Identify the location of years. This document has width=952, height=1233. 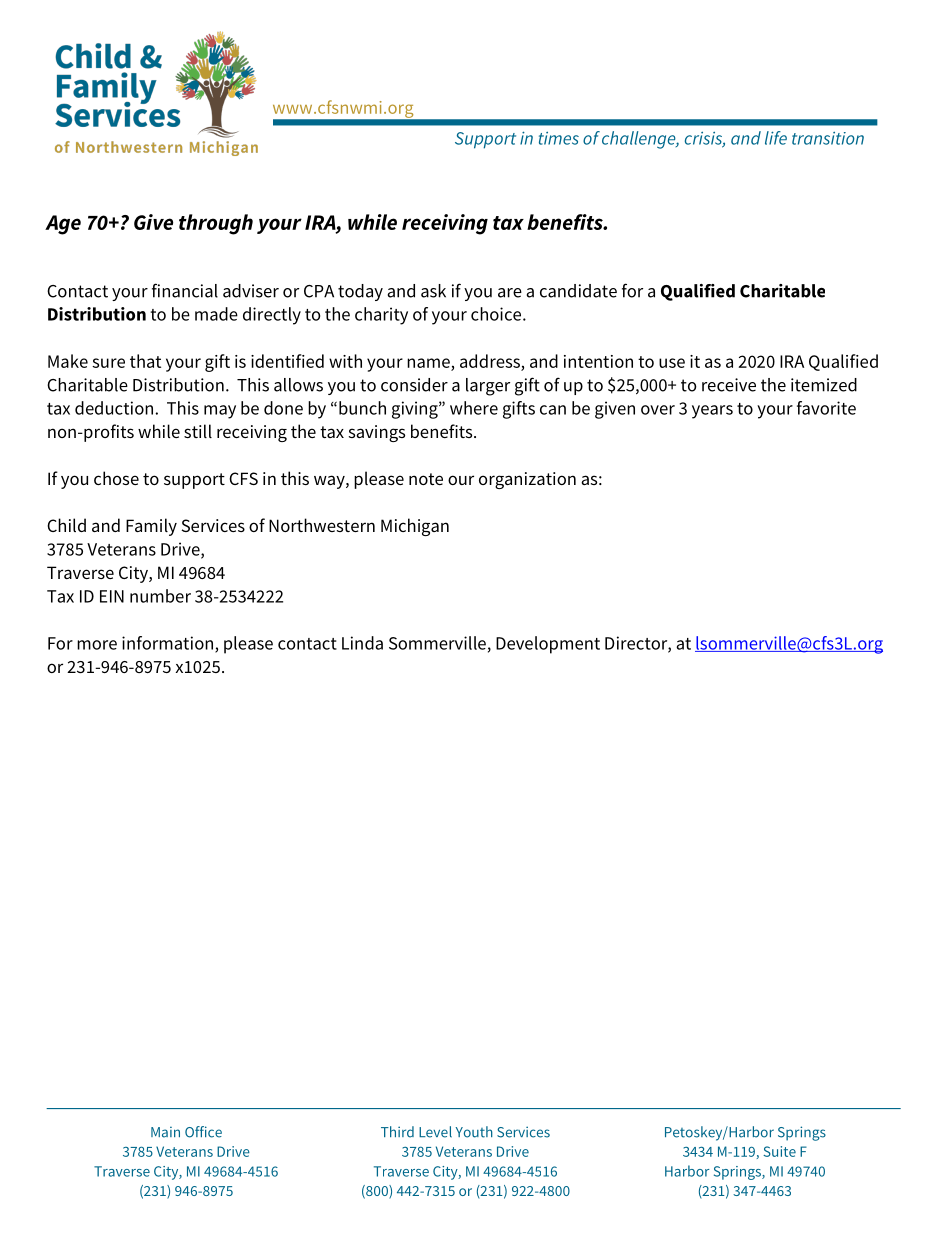
(712, 412).
